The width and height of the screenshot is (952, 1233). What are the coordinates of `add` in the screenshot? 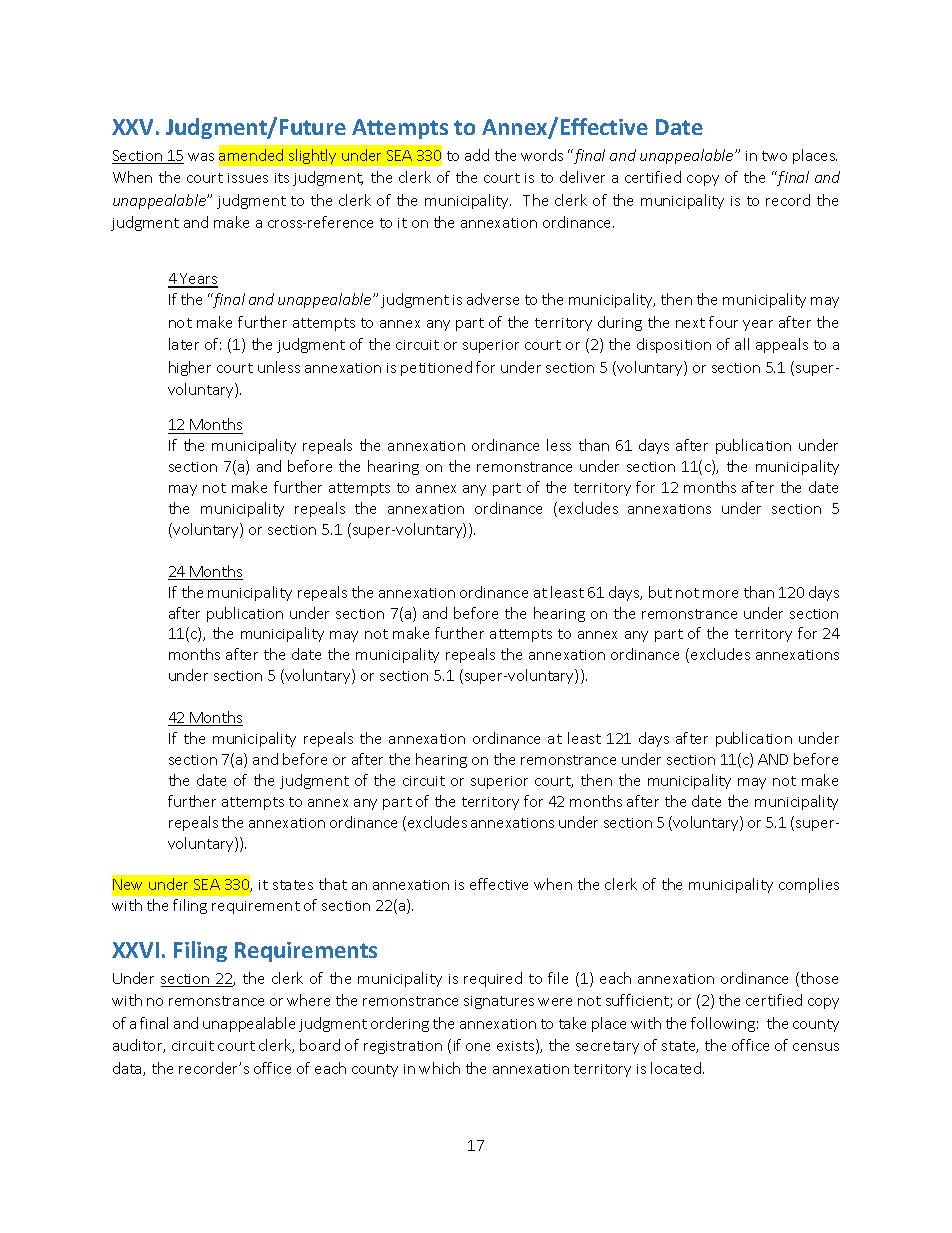 It's located at (477, 155).
